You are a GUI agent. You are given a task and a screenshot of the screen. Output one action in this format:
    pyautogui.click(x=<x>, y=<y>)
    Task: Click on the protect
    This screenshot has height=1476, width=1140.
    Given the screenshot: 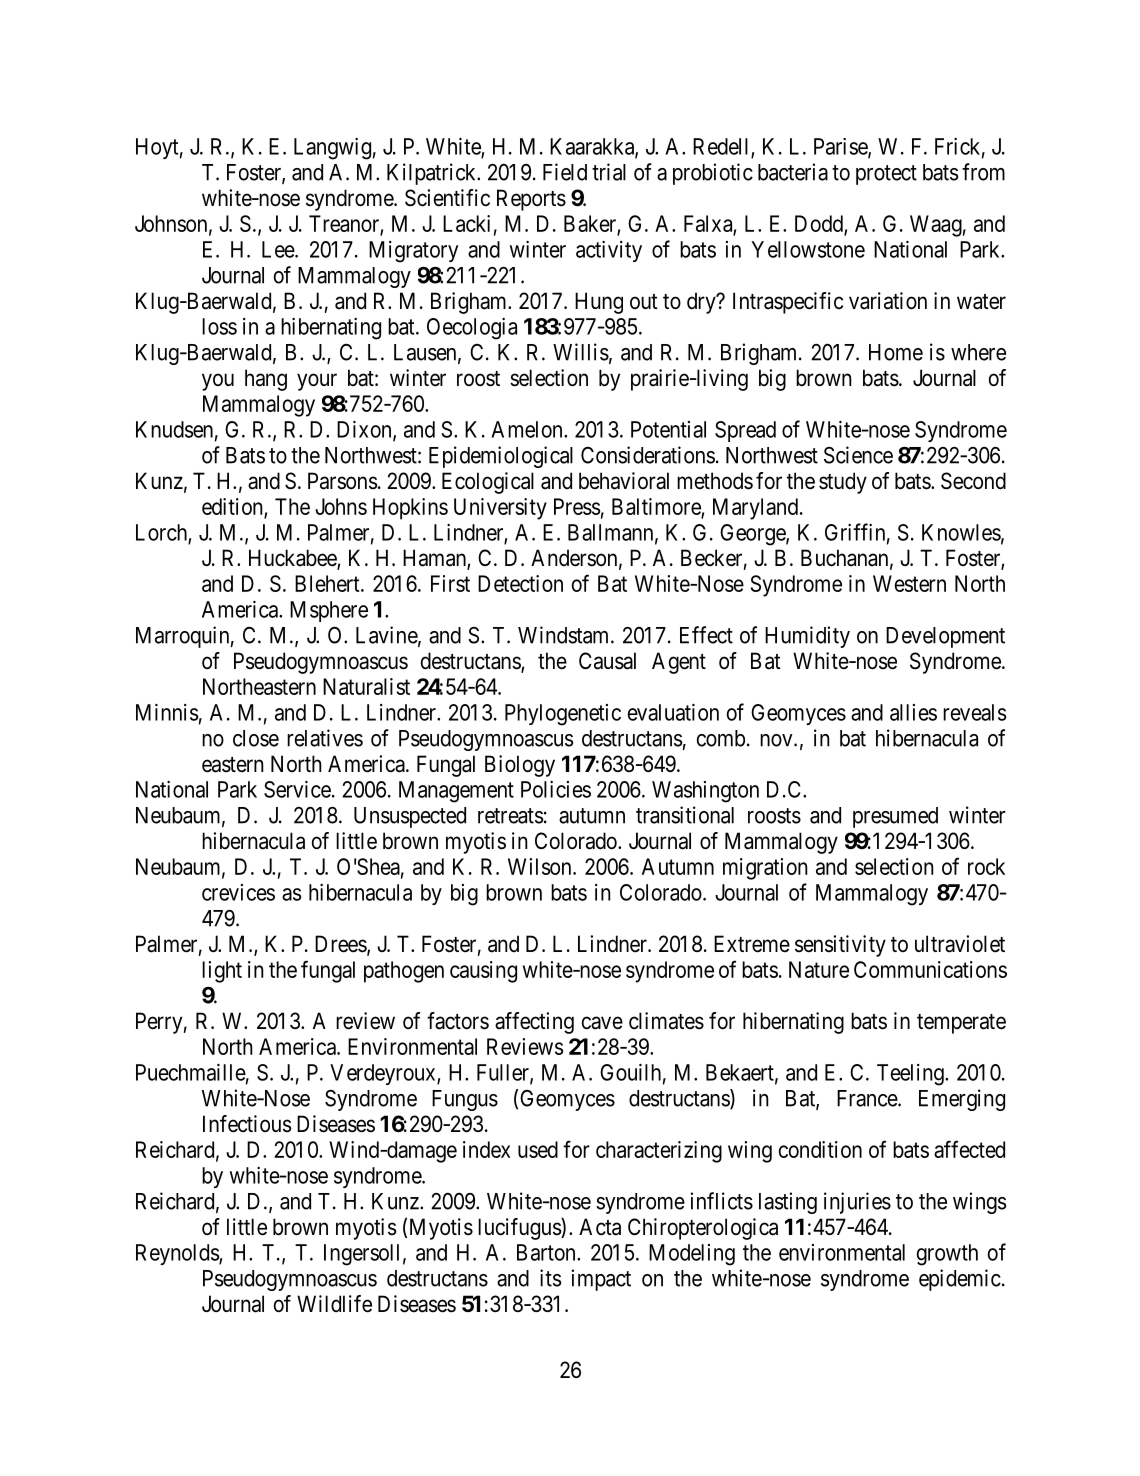 What is the action you would take?
    pyautogui.click(x=886, y=175)
